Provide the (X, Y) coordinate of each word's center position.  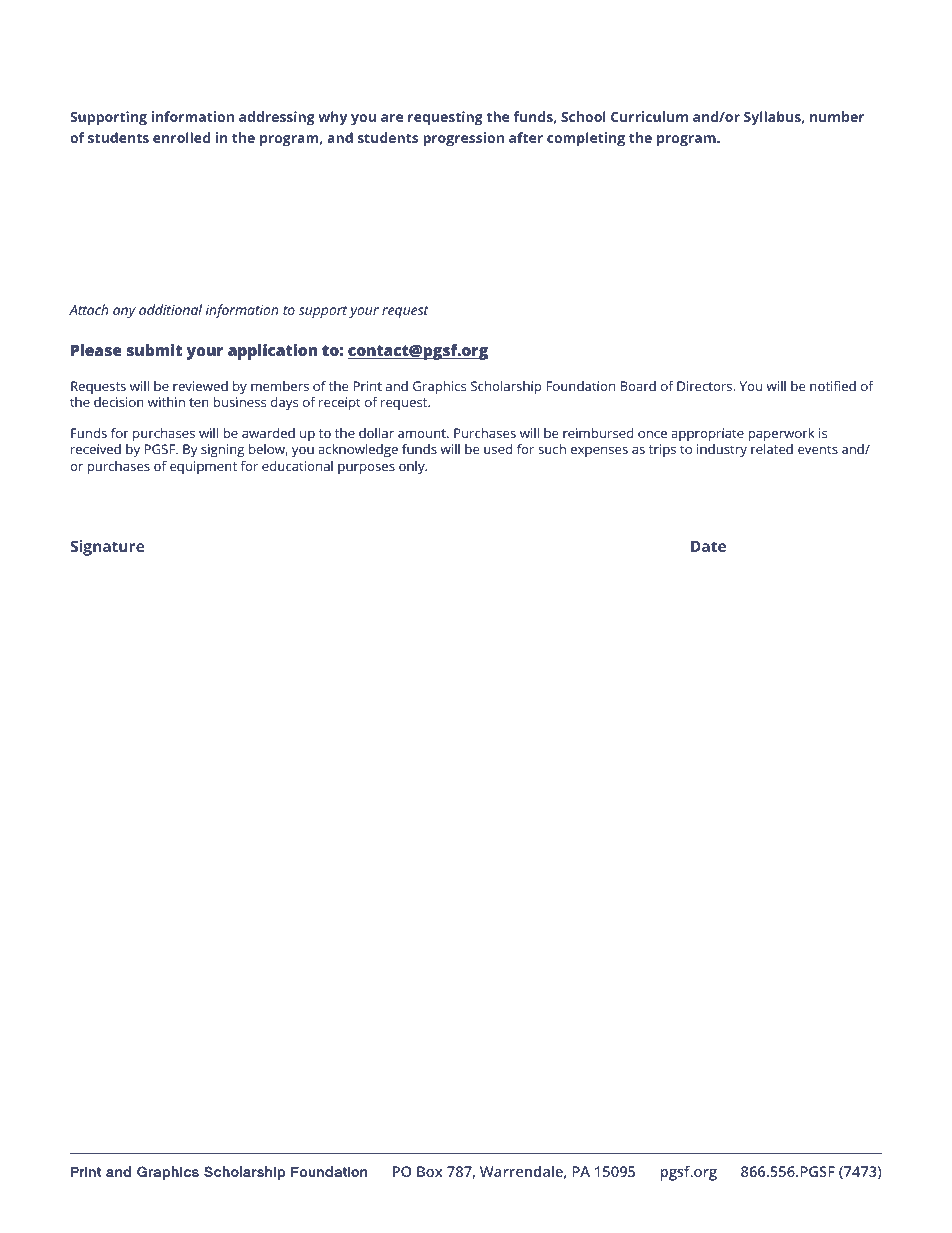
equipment (203, 467)
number (837, 116)
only (413, 467)
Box (430, 1171)
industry (722, 450)
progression (463, 139)
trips (662, 450)
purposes (366, 469)
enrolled (181, 137)
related (772, 449)
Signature (107, 548)
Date (708, 546)
